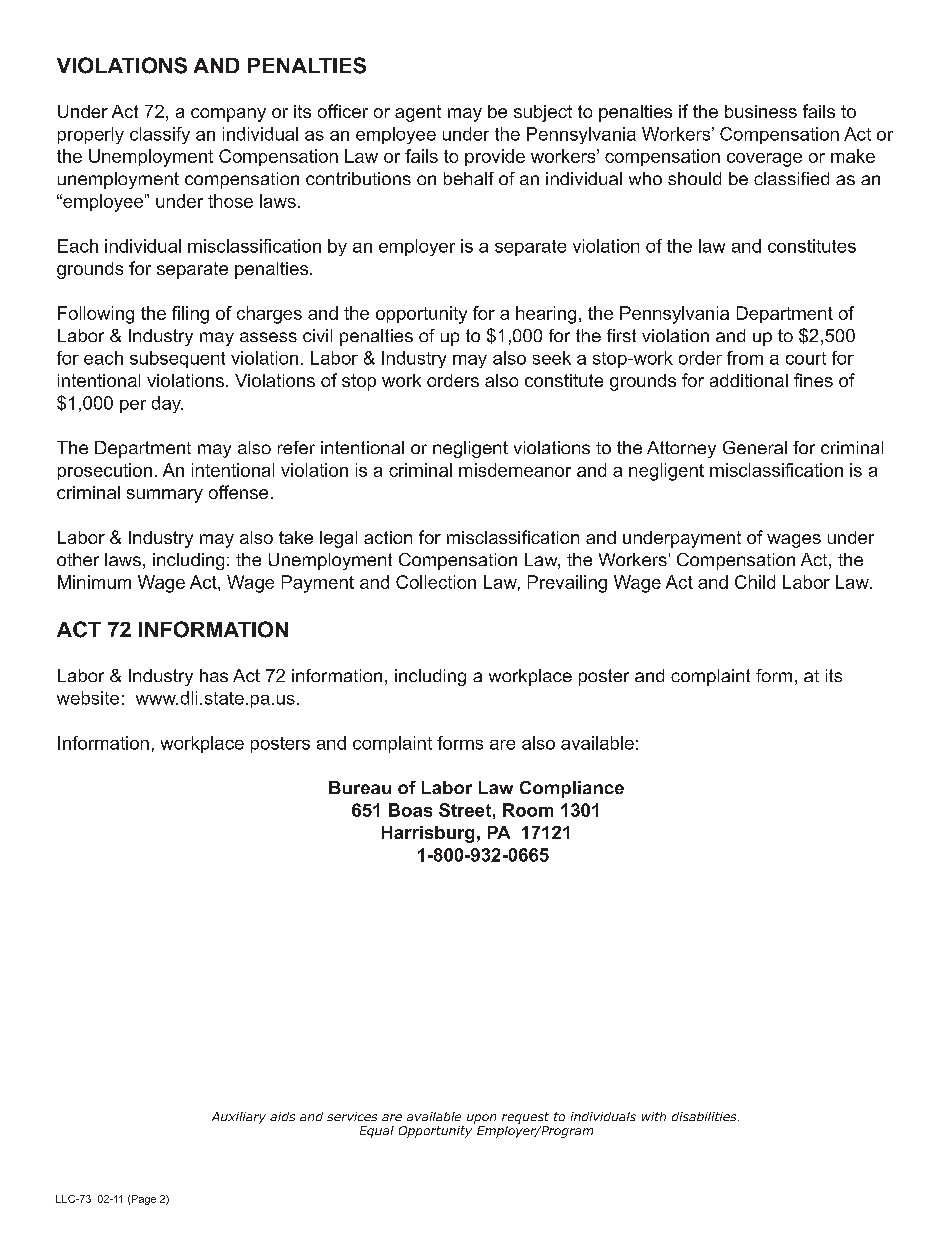  Describe the element at coordinates (481, 1119) in the image. I see `upon` at that location.
